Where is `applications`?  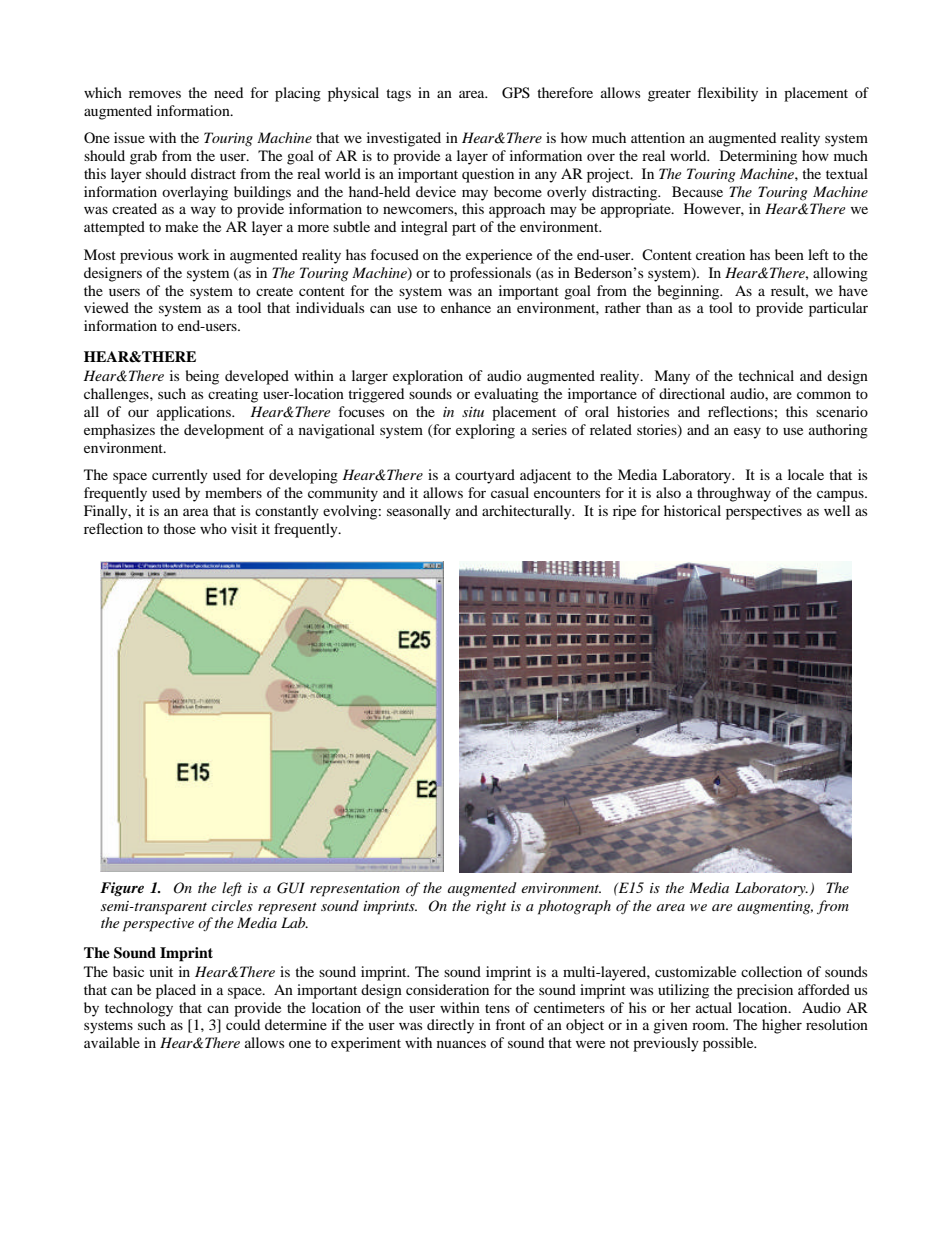 applications is located at coordinates (195, 413).
